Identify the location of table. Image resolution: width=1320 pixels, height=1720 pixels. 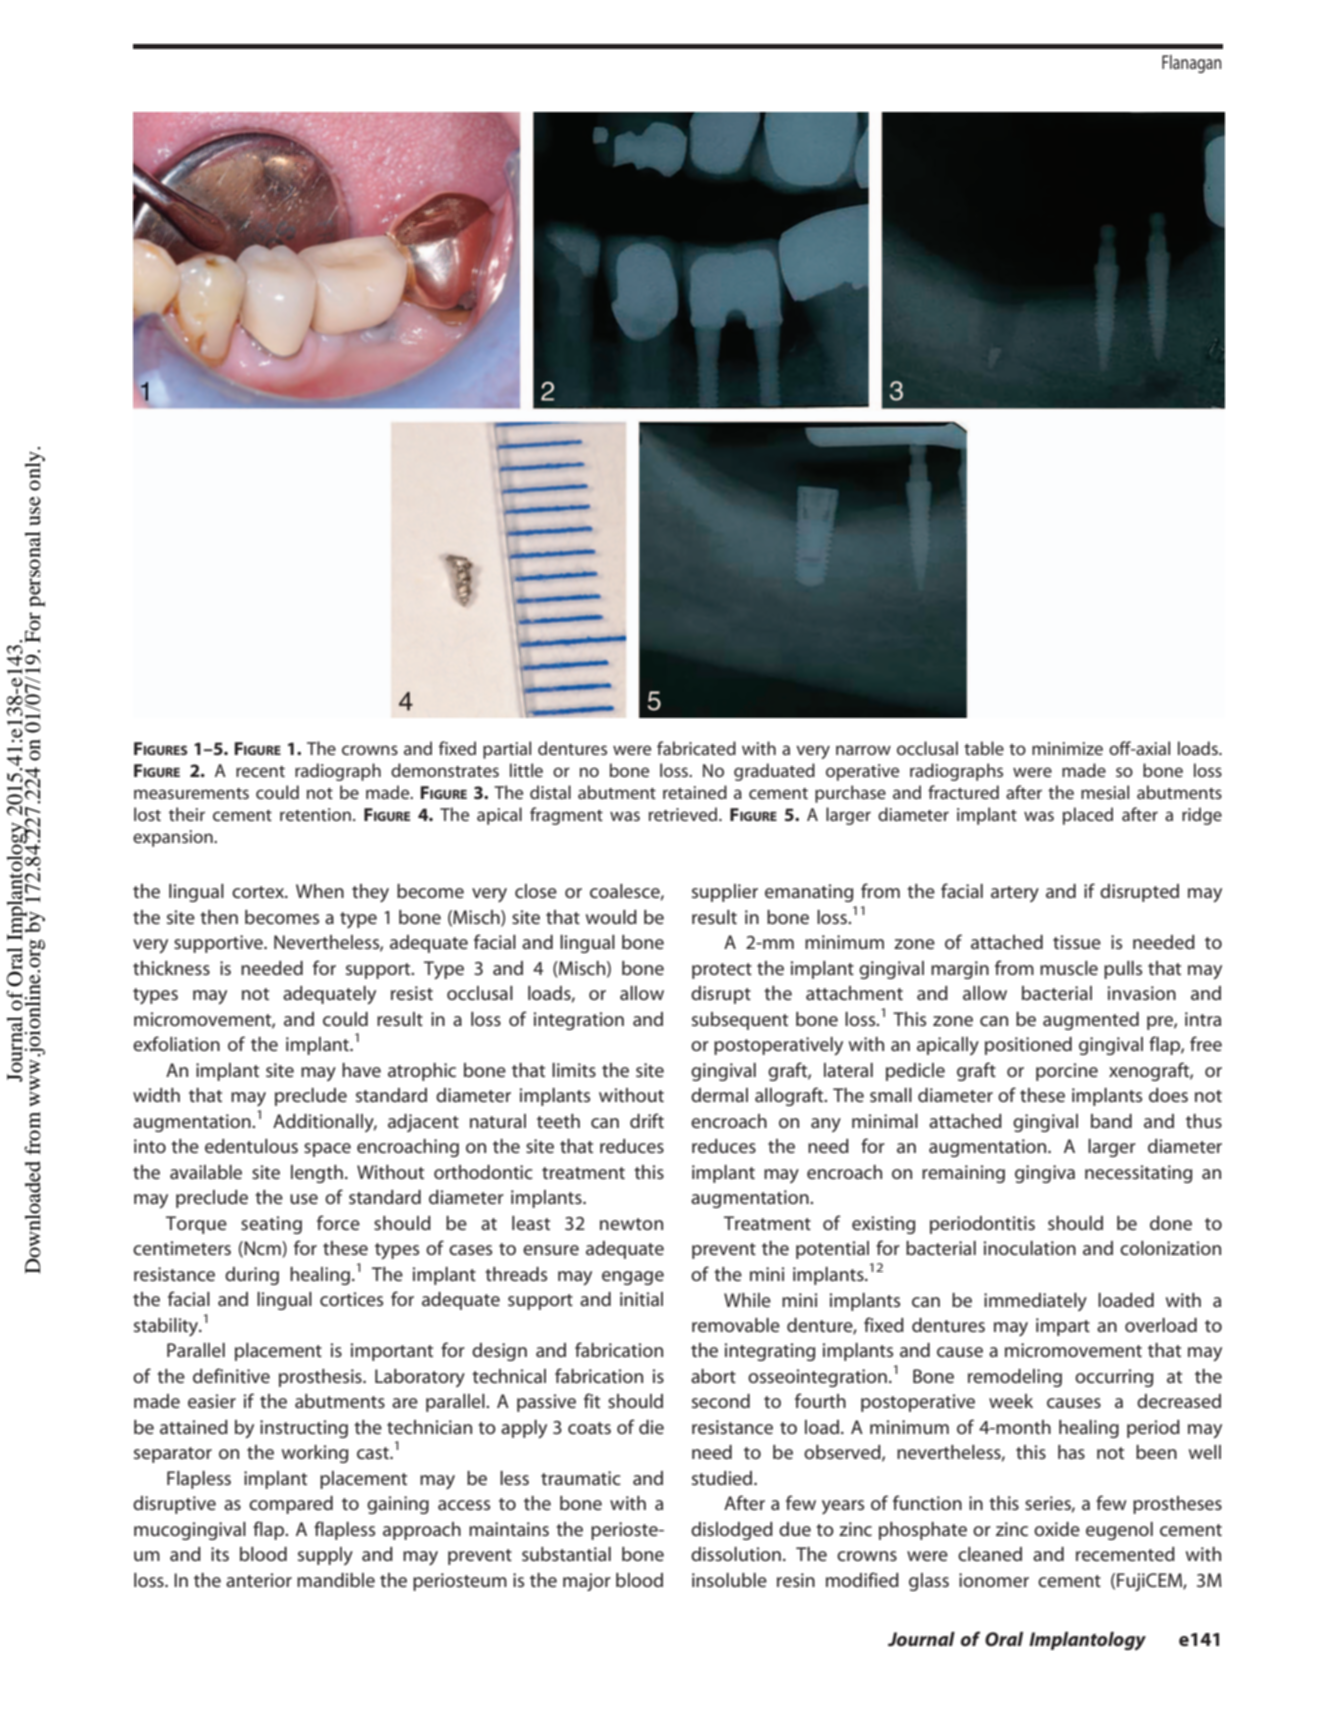
(984, 748).
